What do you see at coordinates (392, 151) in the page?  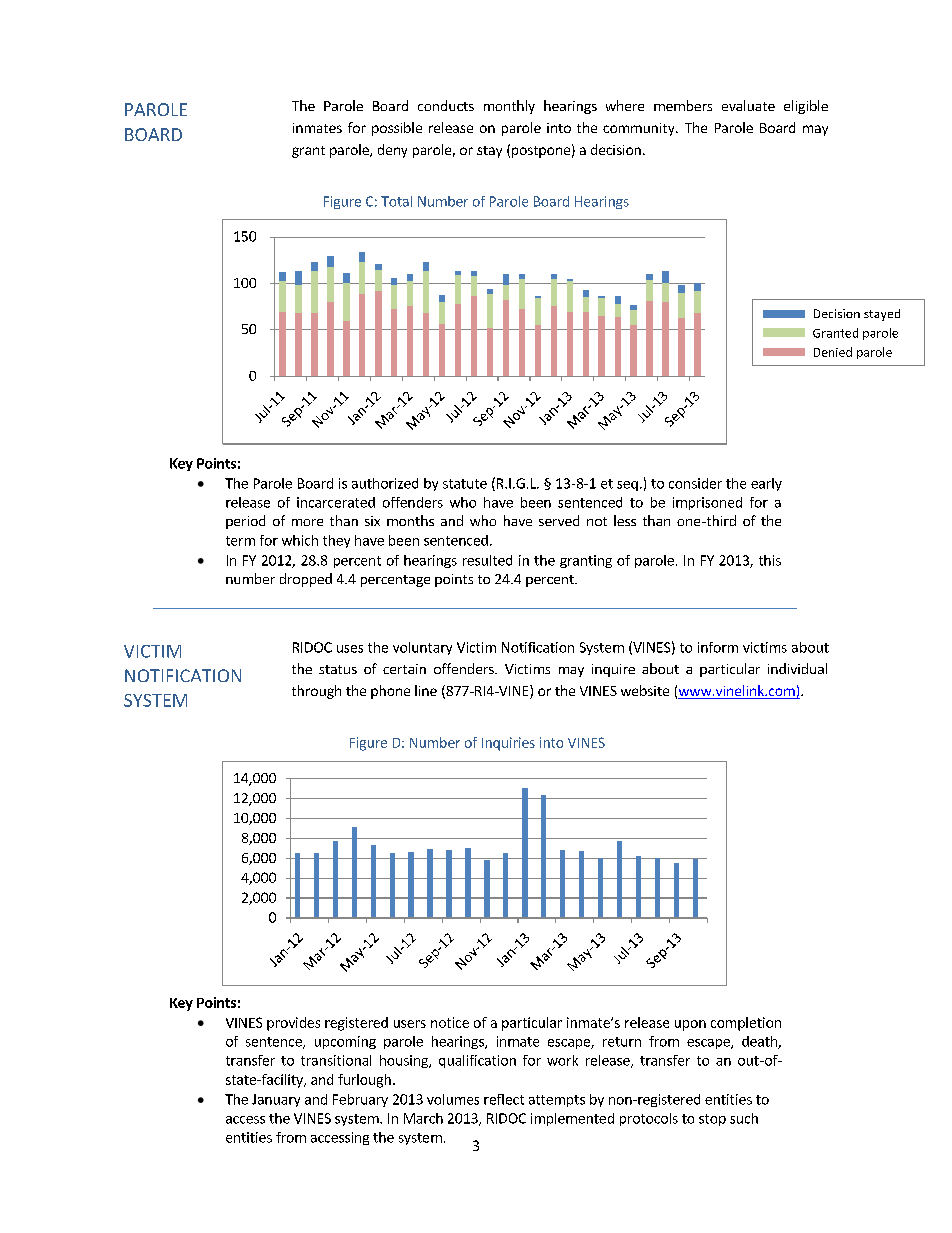 I see `deny` at bounding box center [392, 151].
